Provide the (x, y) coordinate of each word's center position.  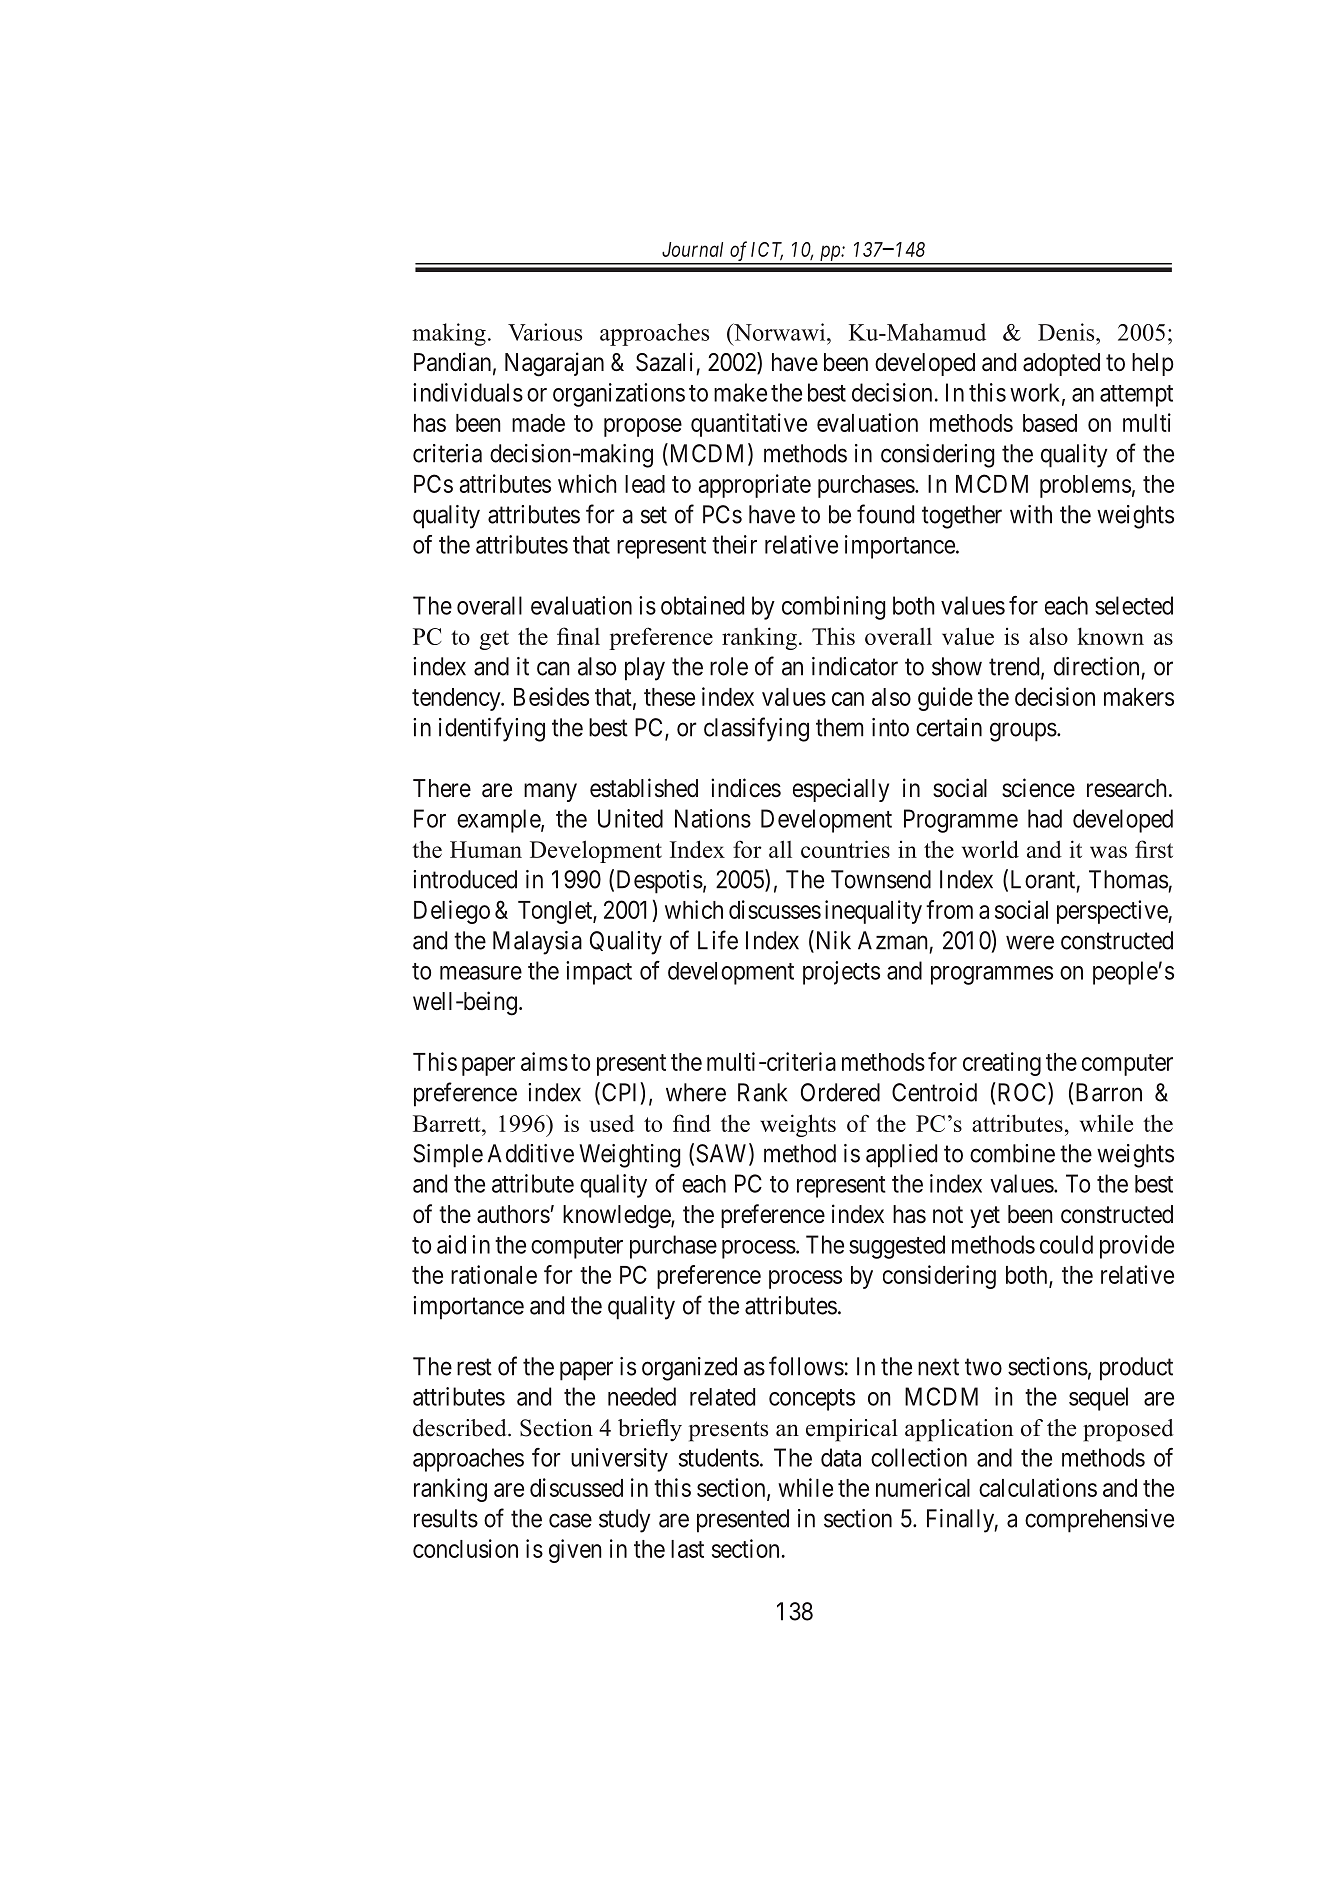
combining (833, 608)
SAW (723, 1154)
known (1110, 636)
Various (545, 332)
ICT (767, 251)
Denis (1067, 332)
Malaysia (537, 943)
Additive (531, 1153)
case (570, 1520)
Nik (832, 941)
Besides (551, 696)
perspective (1113, 912)
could (1066, 1244)
